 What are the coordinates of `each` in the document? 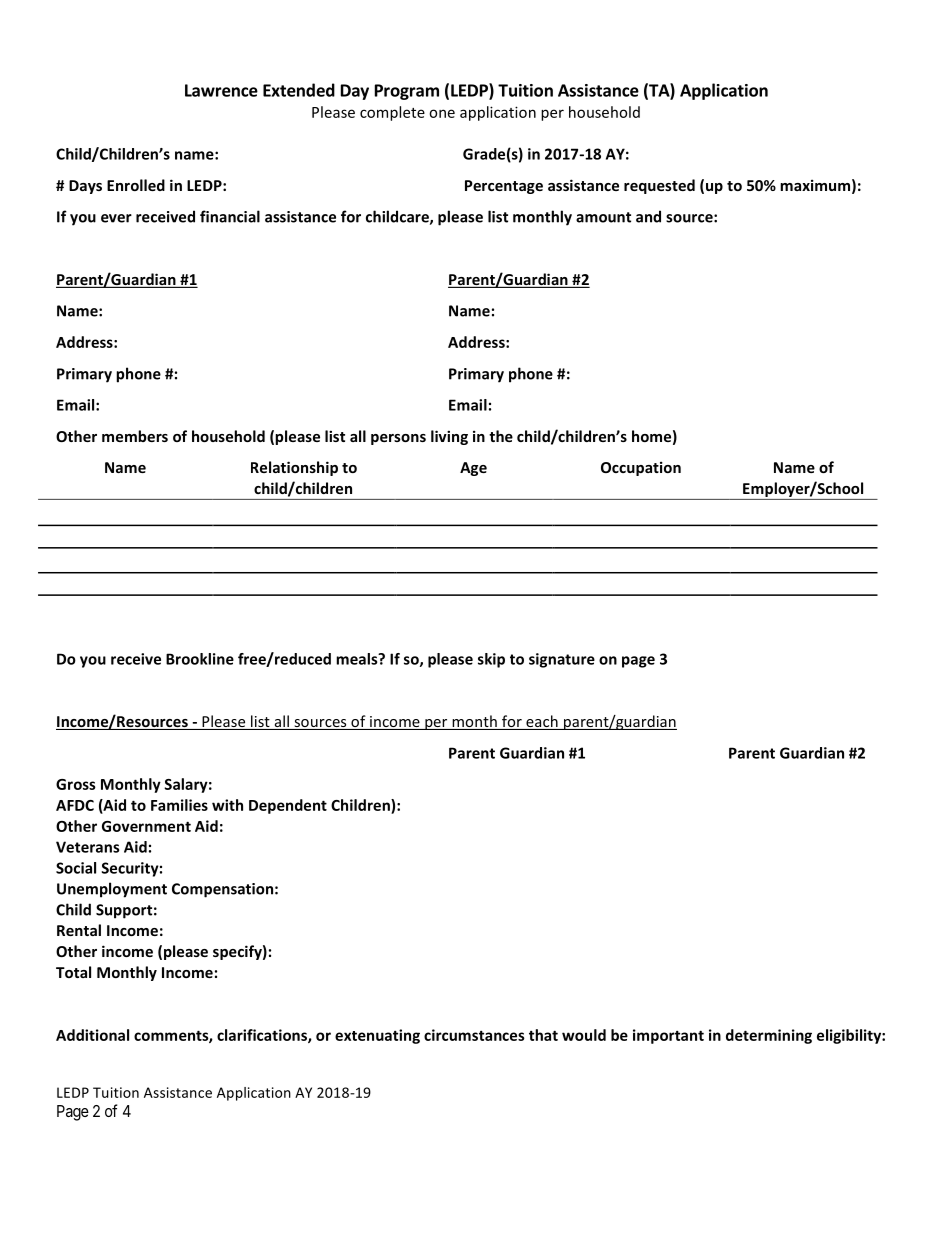 It's located at (542, 722).
